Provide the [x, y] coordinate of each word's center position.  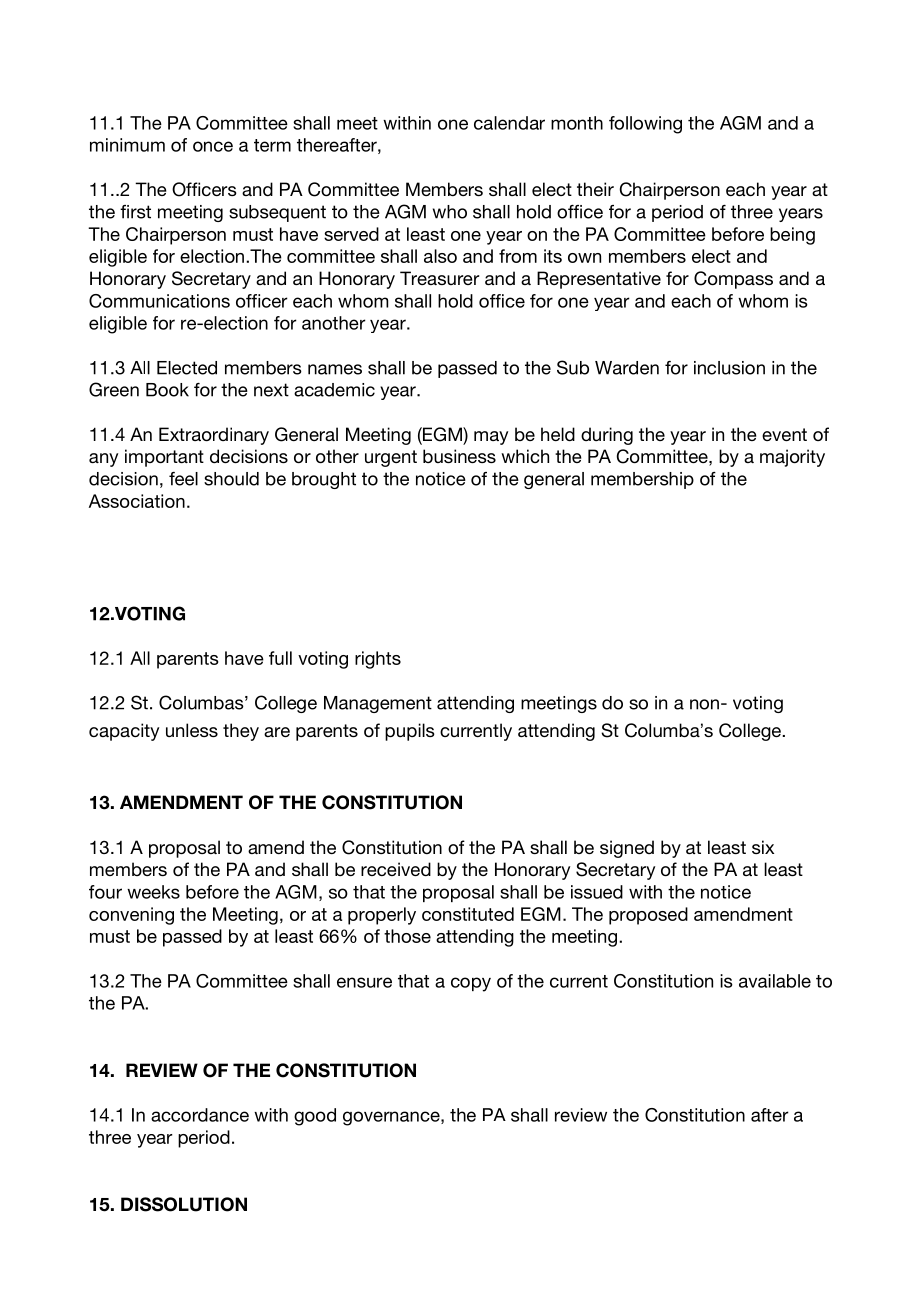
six [763, 847]
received [396, 869]
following [645, 125]
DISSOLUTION [184, 1204]
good [315, 1117]
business [459, 456]
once [213, 146]
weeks [153, 892]
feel [183, 479]
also [440, 256]
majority [792, 458]
